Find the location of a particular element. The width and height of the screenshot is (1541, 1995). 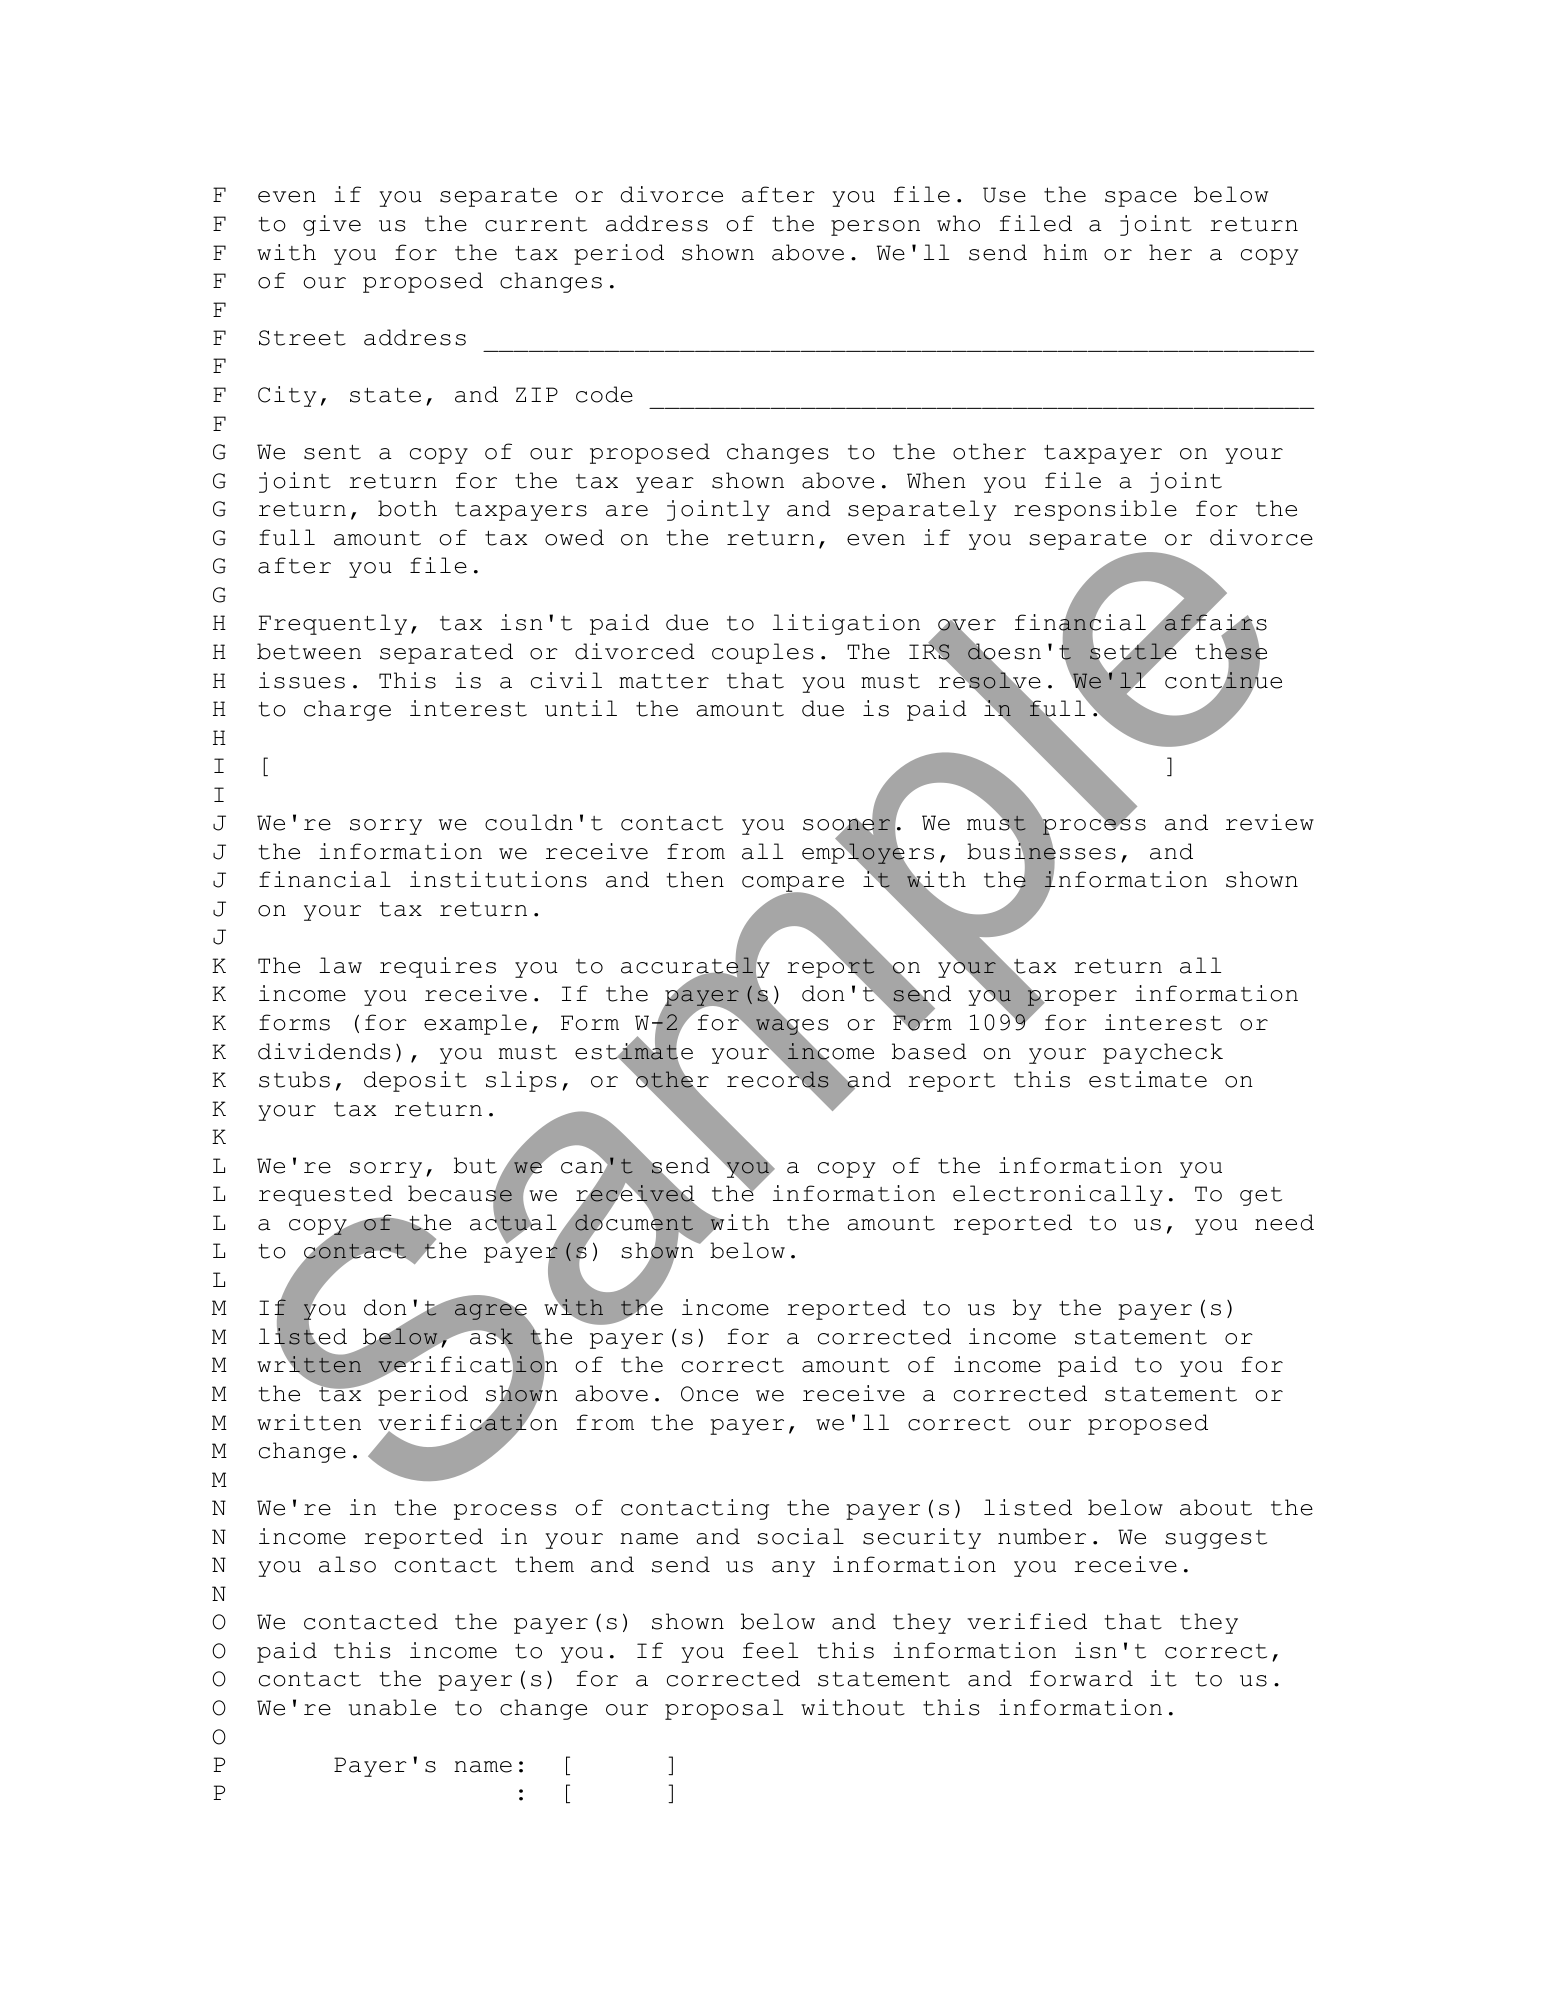

space is located at coordinates (1141, 199).
